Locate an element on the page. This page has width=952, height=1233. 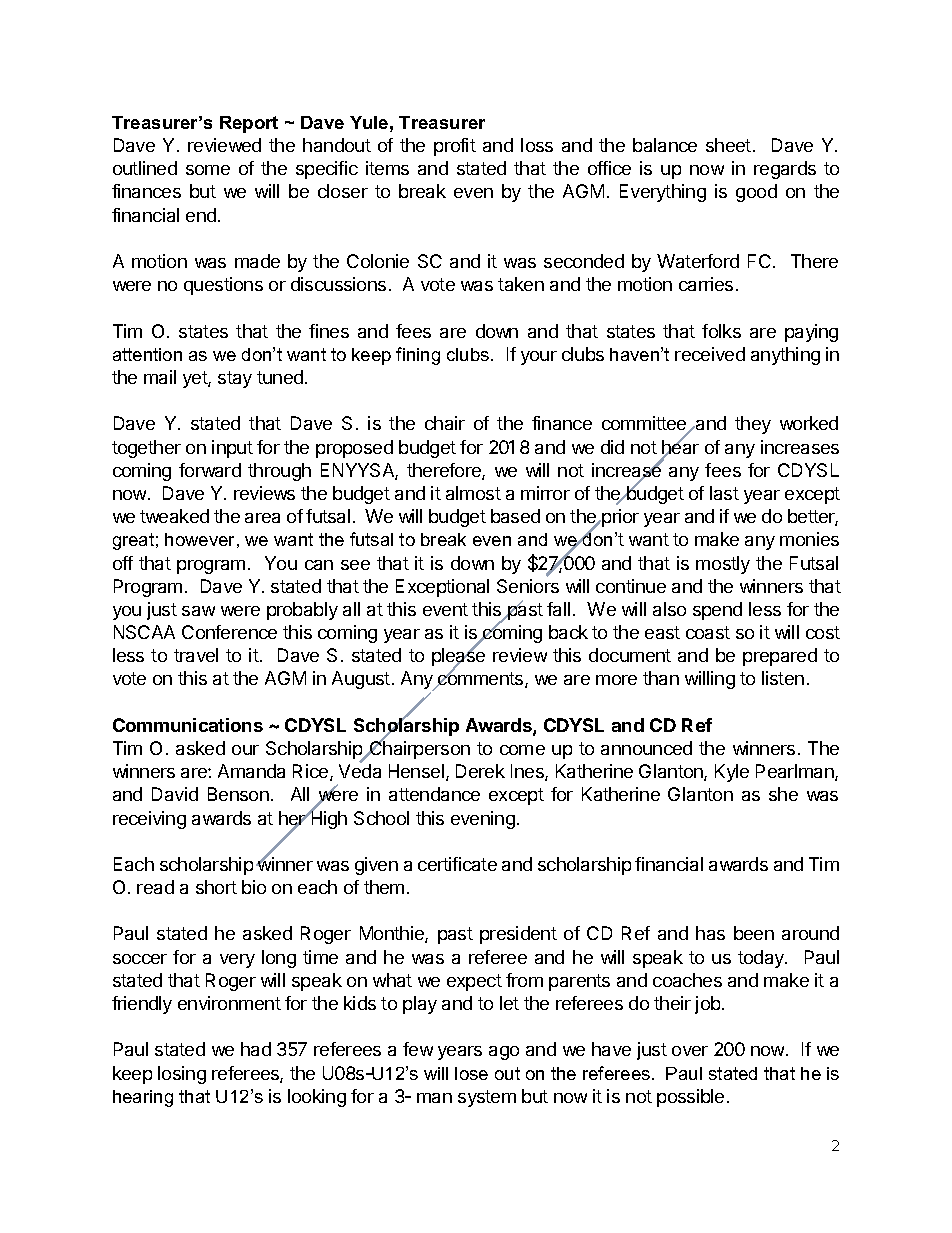
based is located at coordinates (515, 516).
